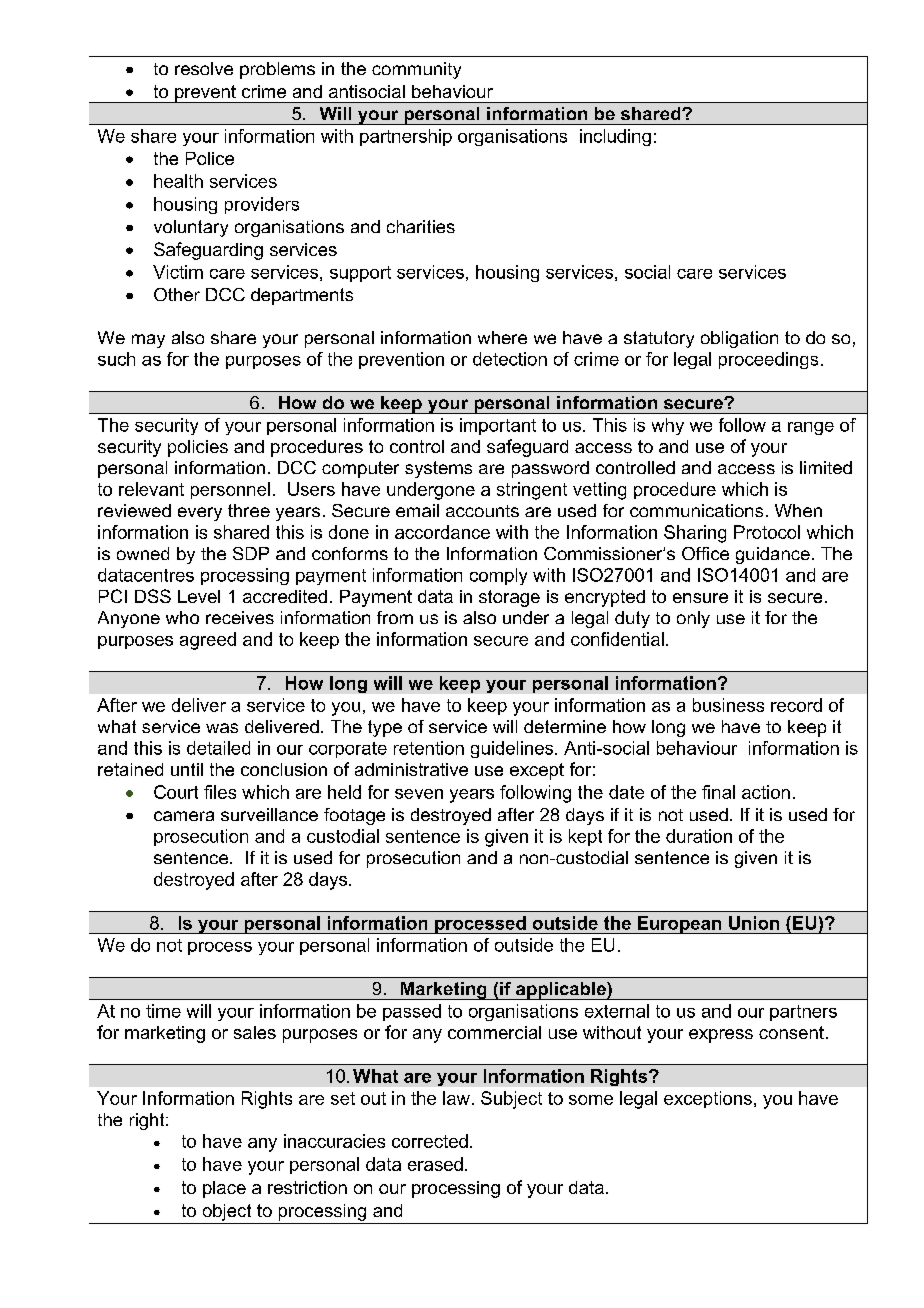 The width and height of the page is (924, 1308). What do you see at coordinates (416, 70) in the page?
I see `community` at bounding box center [416, 70].
